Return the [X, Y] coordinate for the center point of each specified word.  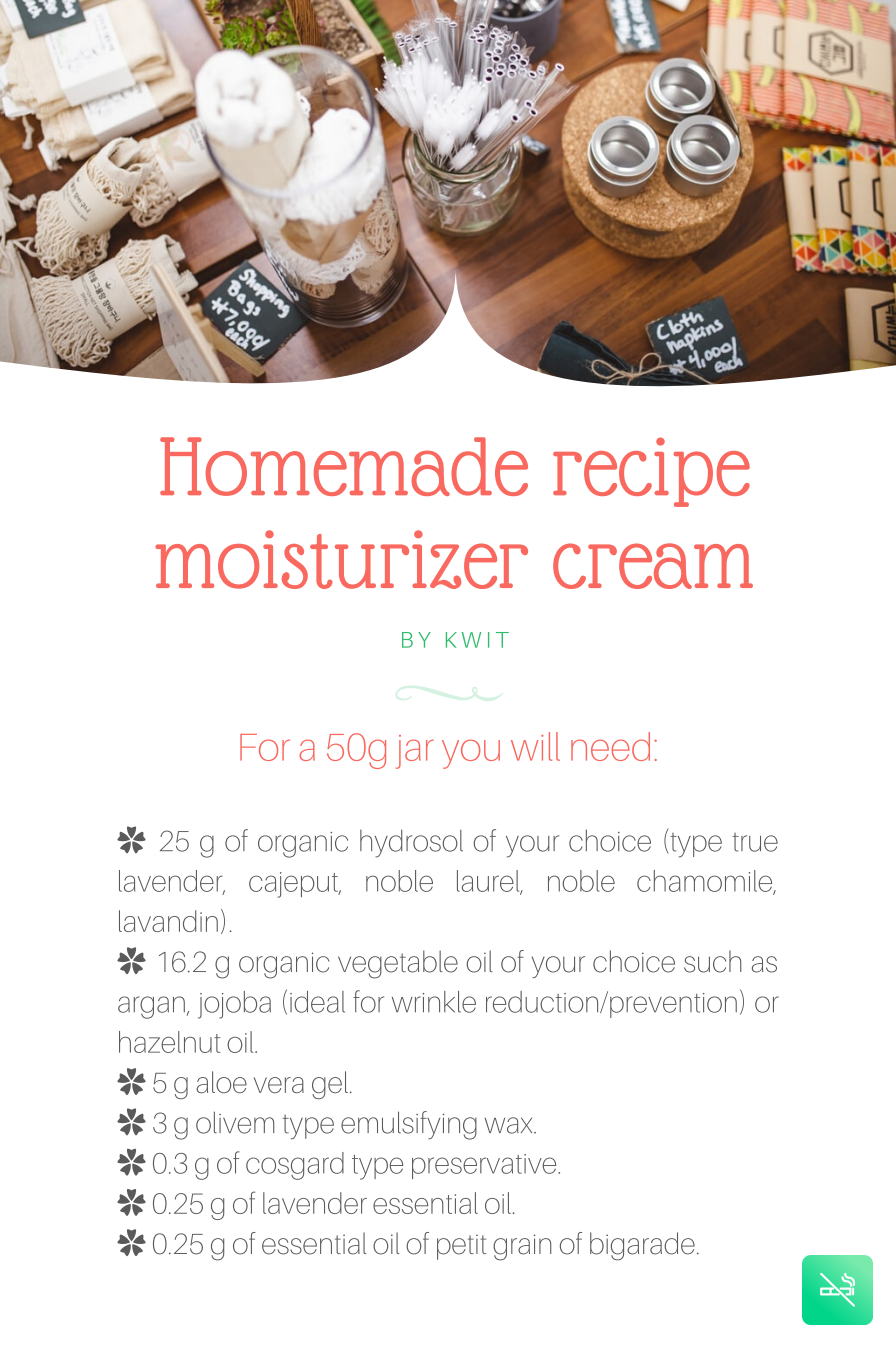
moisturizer [341, 559]
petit [462, 1247]
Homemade [344, 466]
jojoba [234, 1005]
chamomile [706, 882]
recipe [651, 472]
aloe [221, 1082]
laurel [489, 882]
